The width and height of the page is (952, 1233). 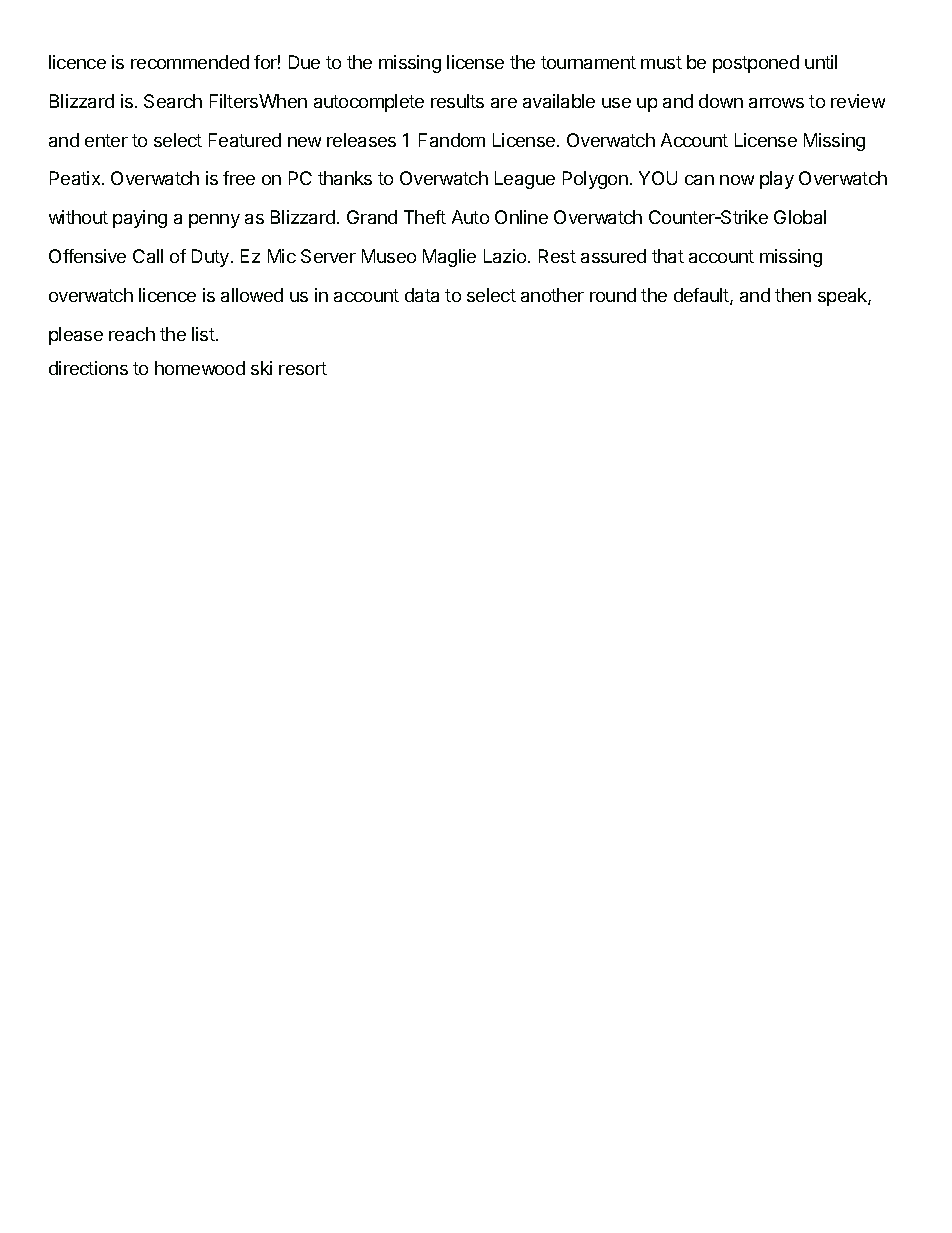 I want to click on data, so click(x=422, y=295).
